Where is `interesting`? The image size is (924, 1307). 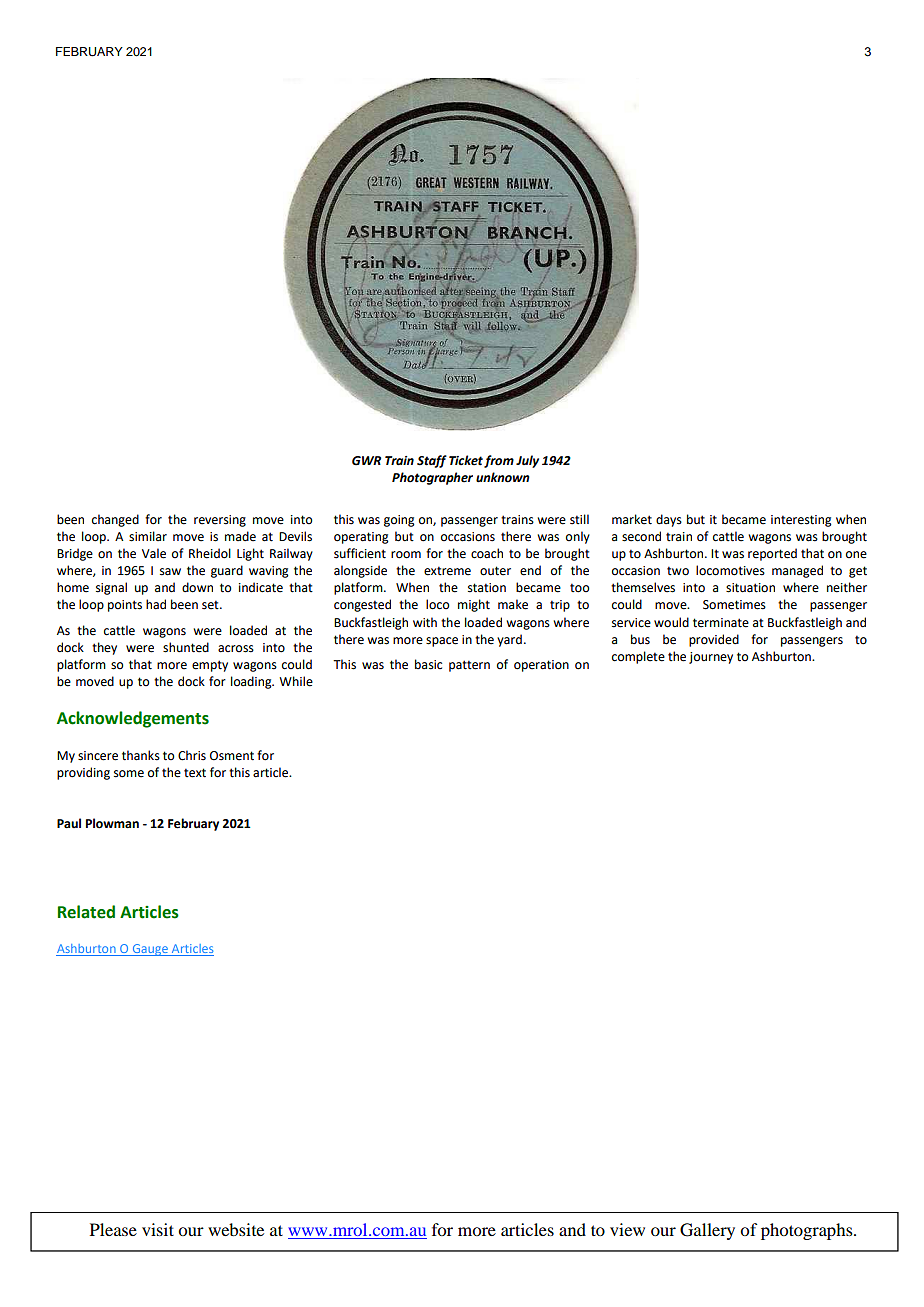
interesting is located at coordinates (801, 521).
